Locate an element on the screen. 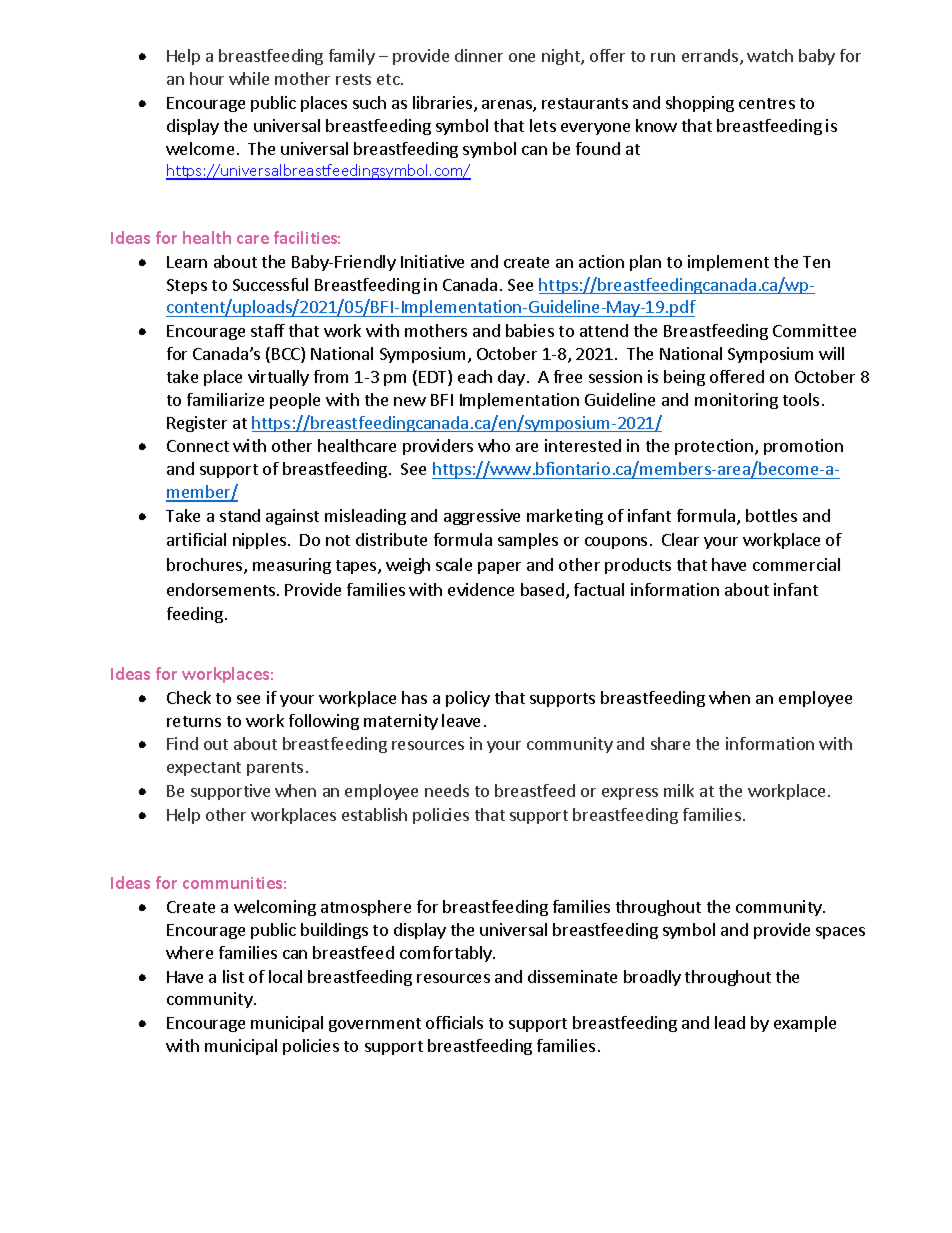 The image size is (952, 1233). babies is located at coordinates (530, 330).
